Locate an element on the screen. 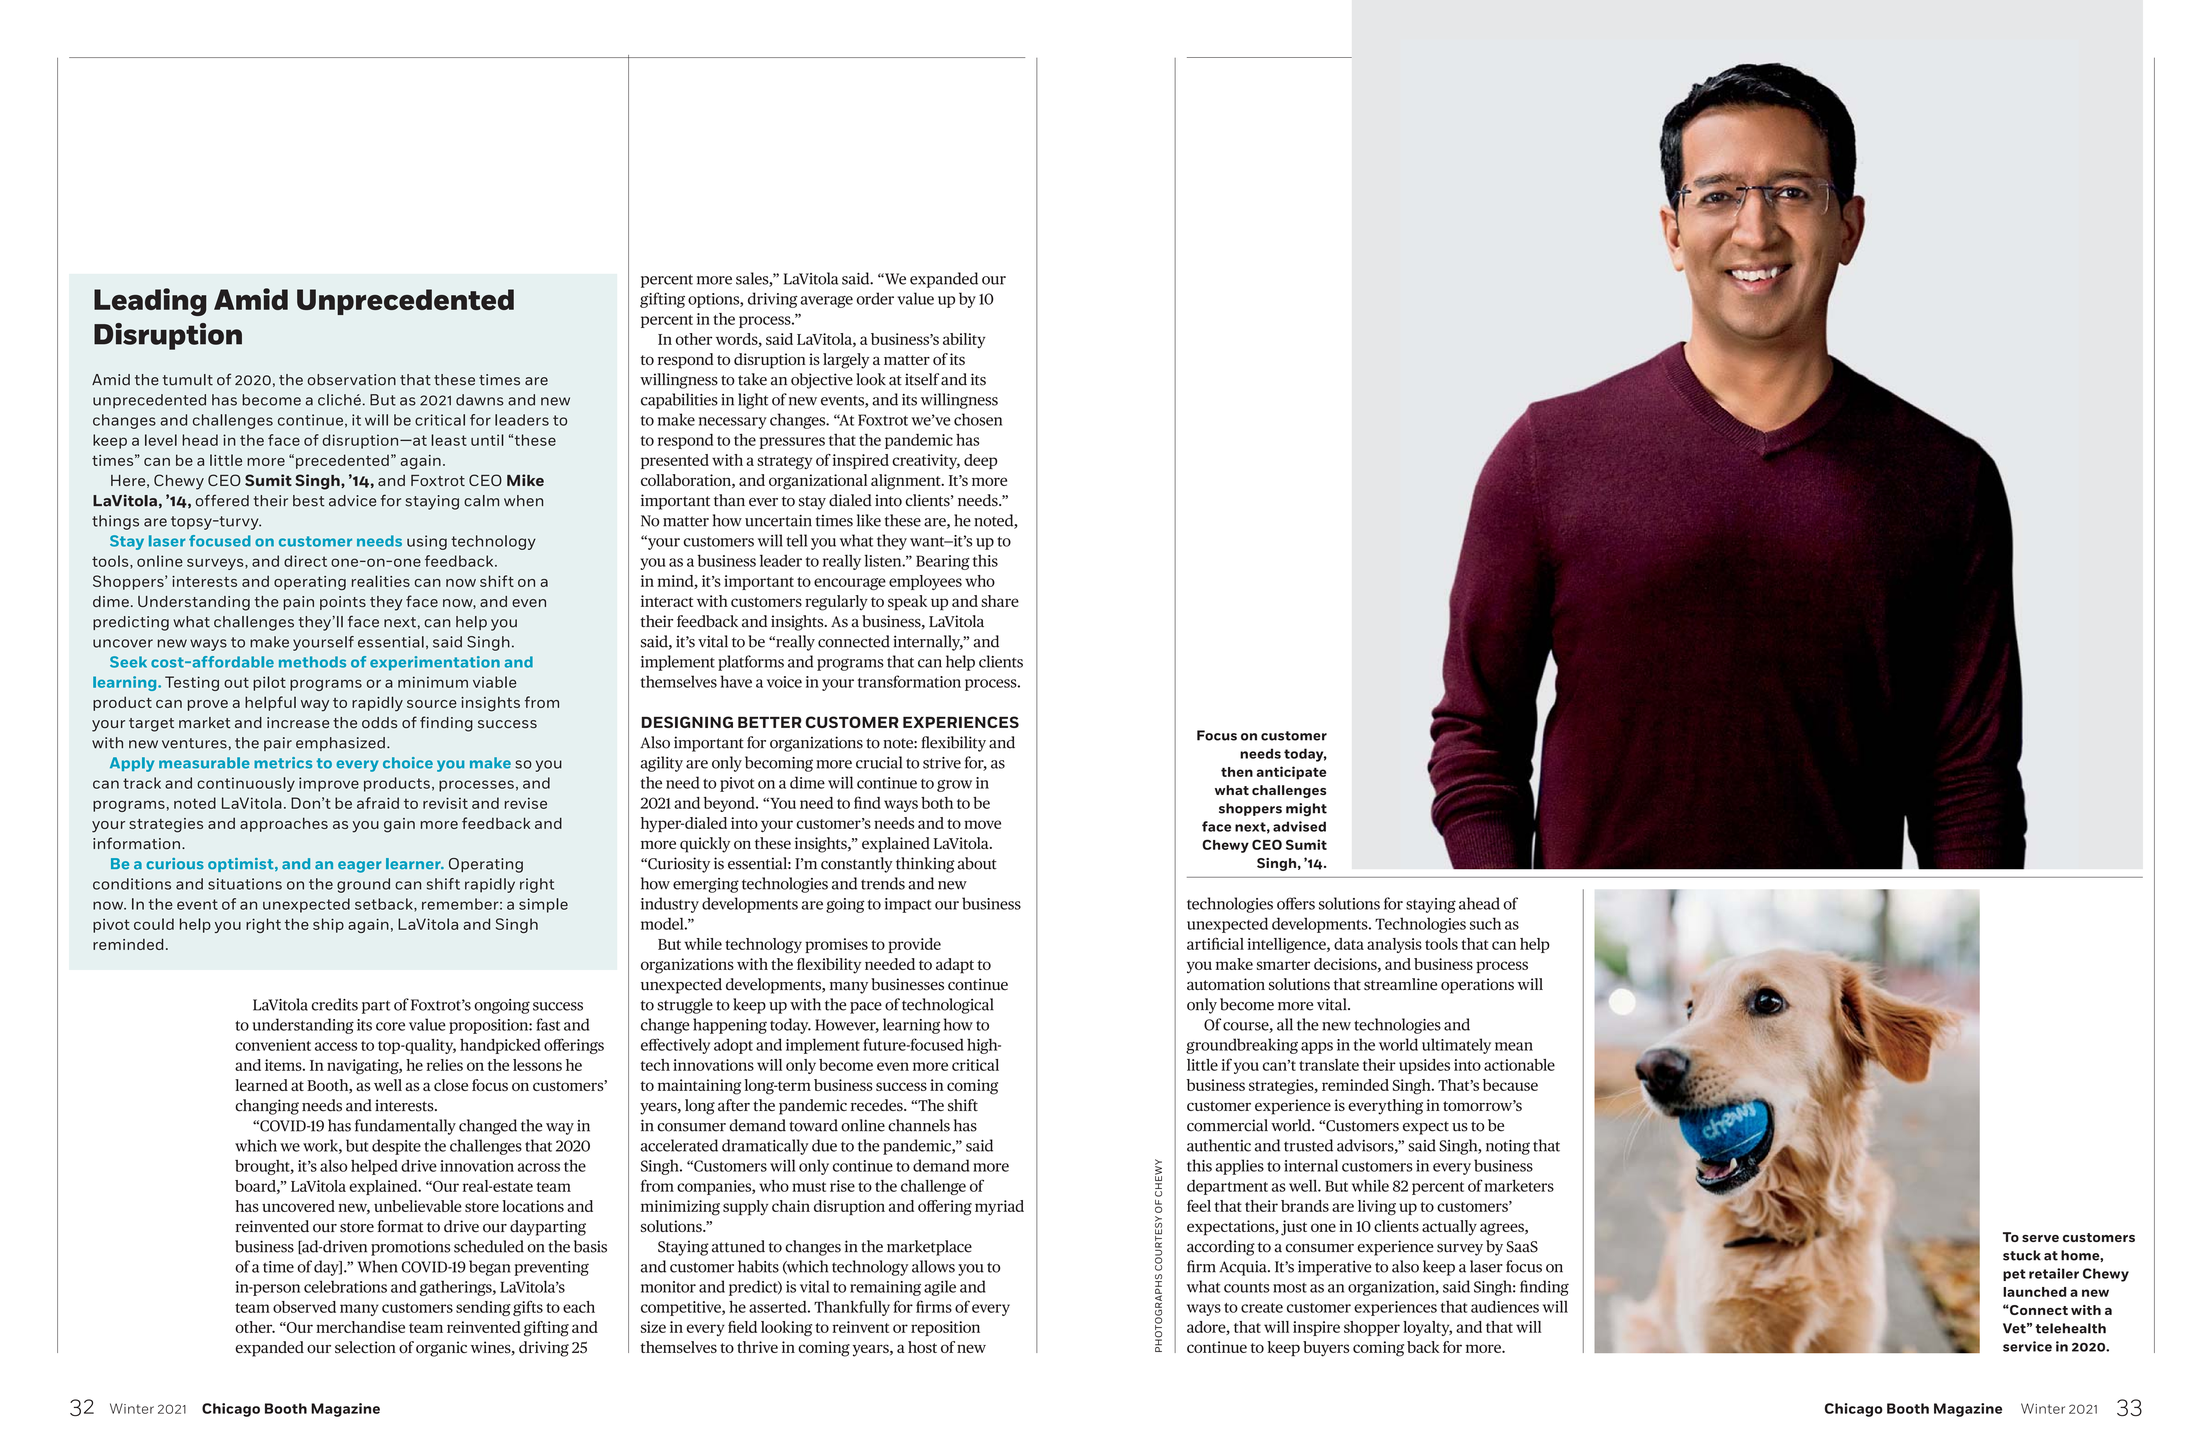  merchandise is located at coordinates (360, 1327).
